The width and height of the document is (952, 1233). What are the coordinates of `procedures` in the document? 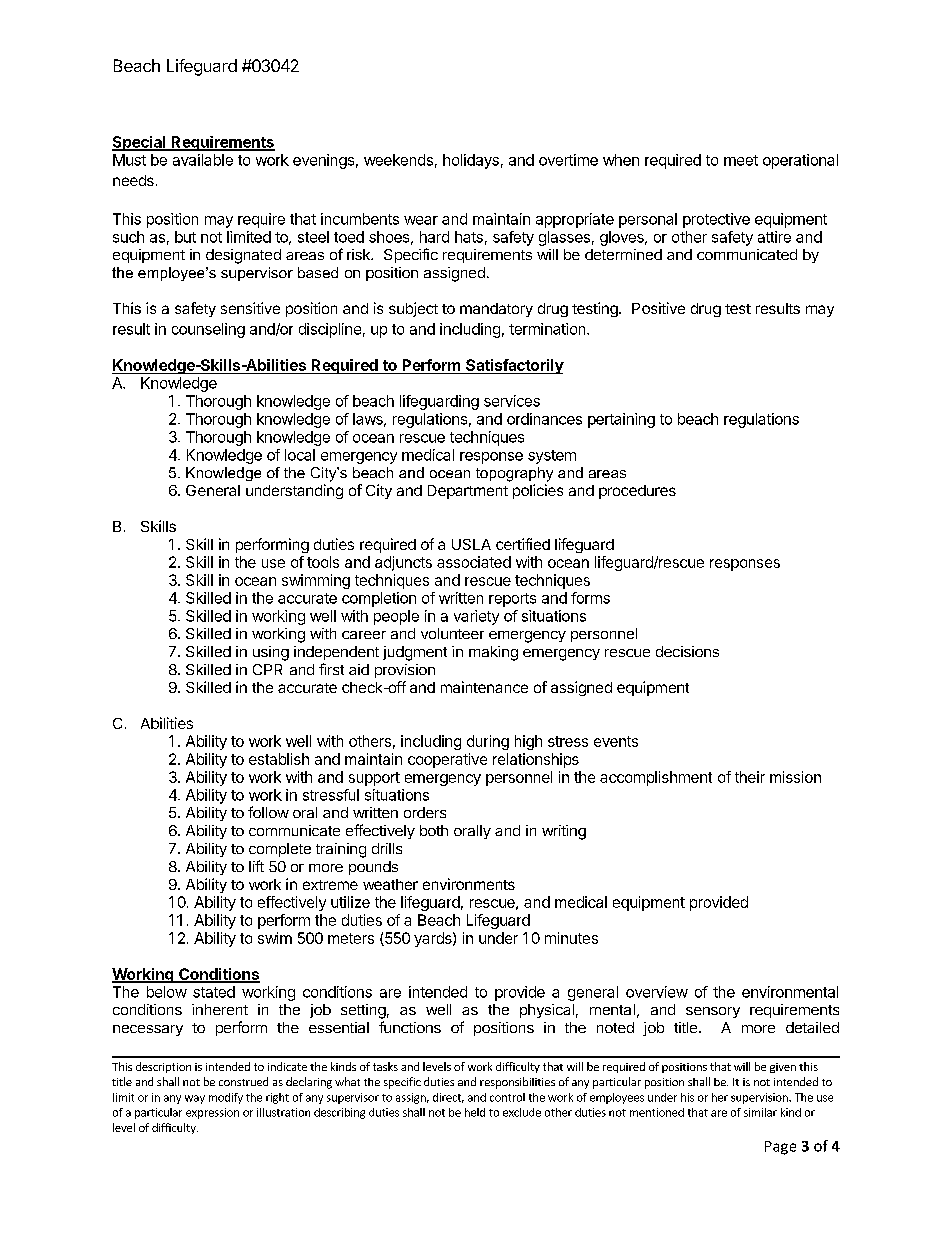 It's located at (637, 492).
